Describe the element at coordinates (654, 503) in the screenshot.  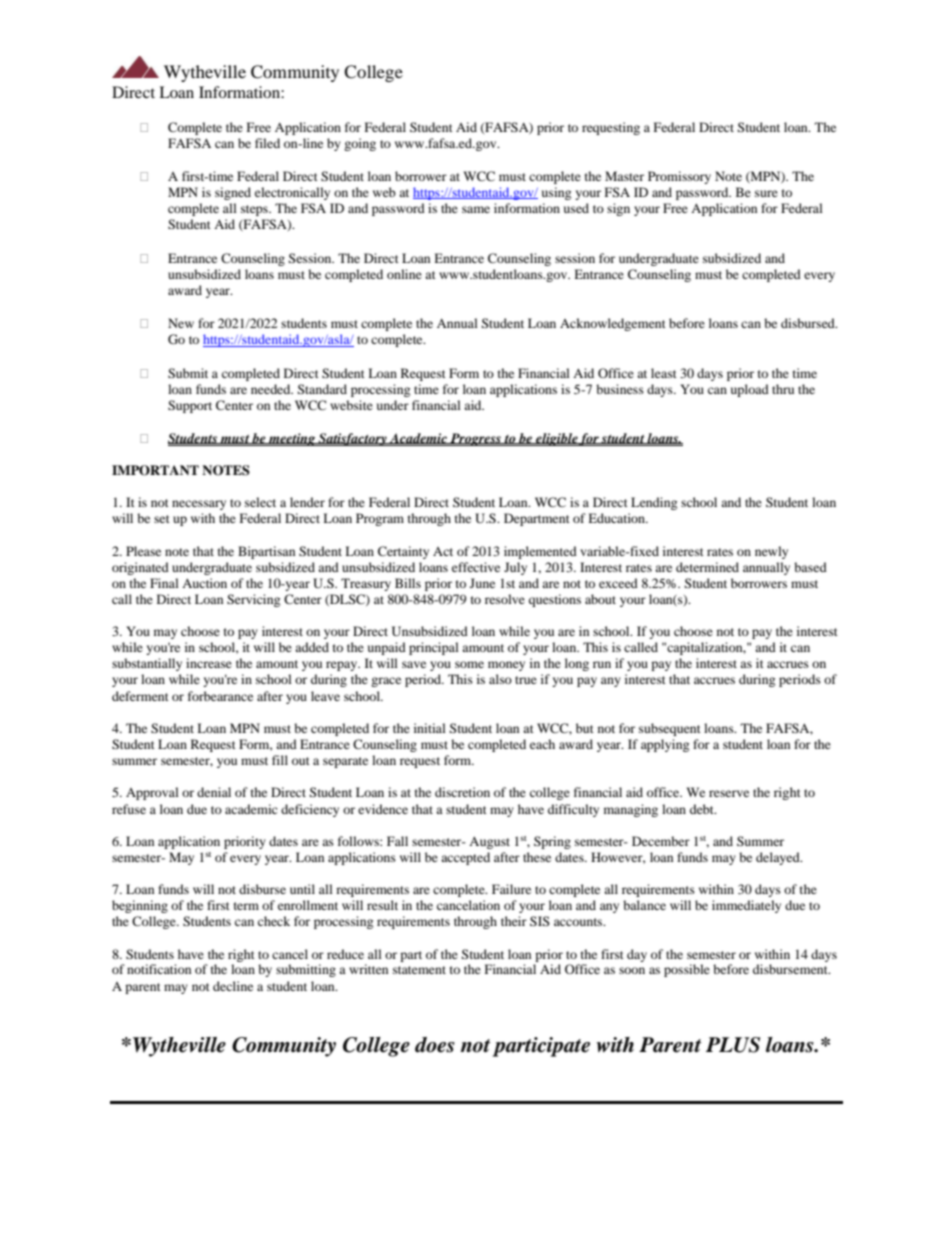
I see `Lending` at that location.
